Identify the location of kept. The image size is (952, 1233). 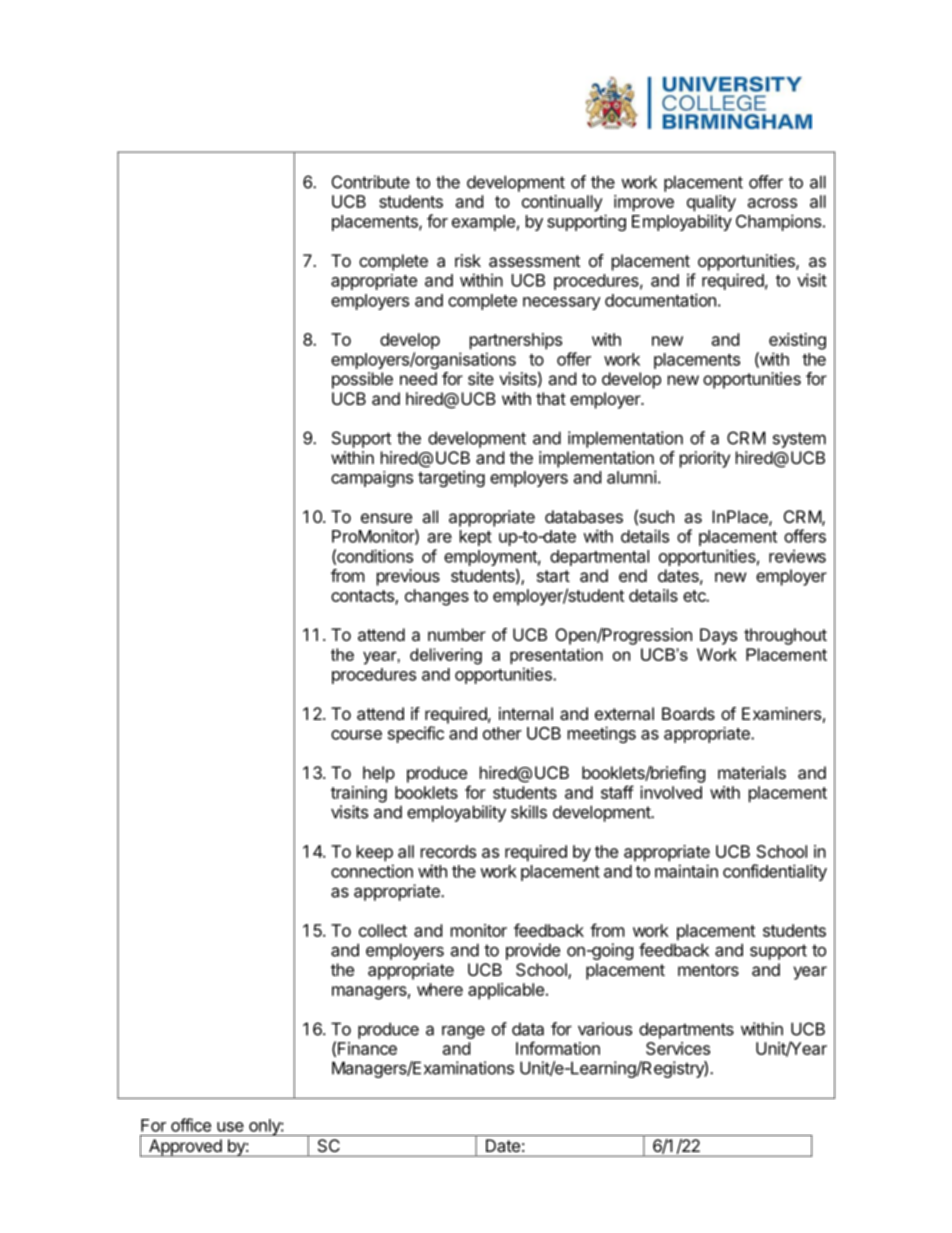
(476, 538).
